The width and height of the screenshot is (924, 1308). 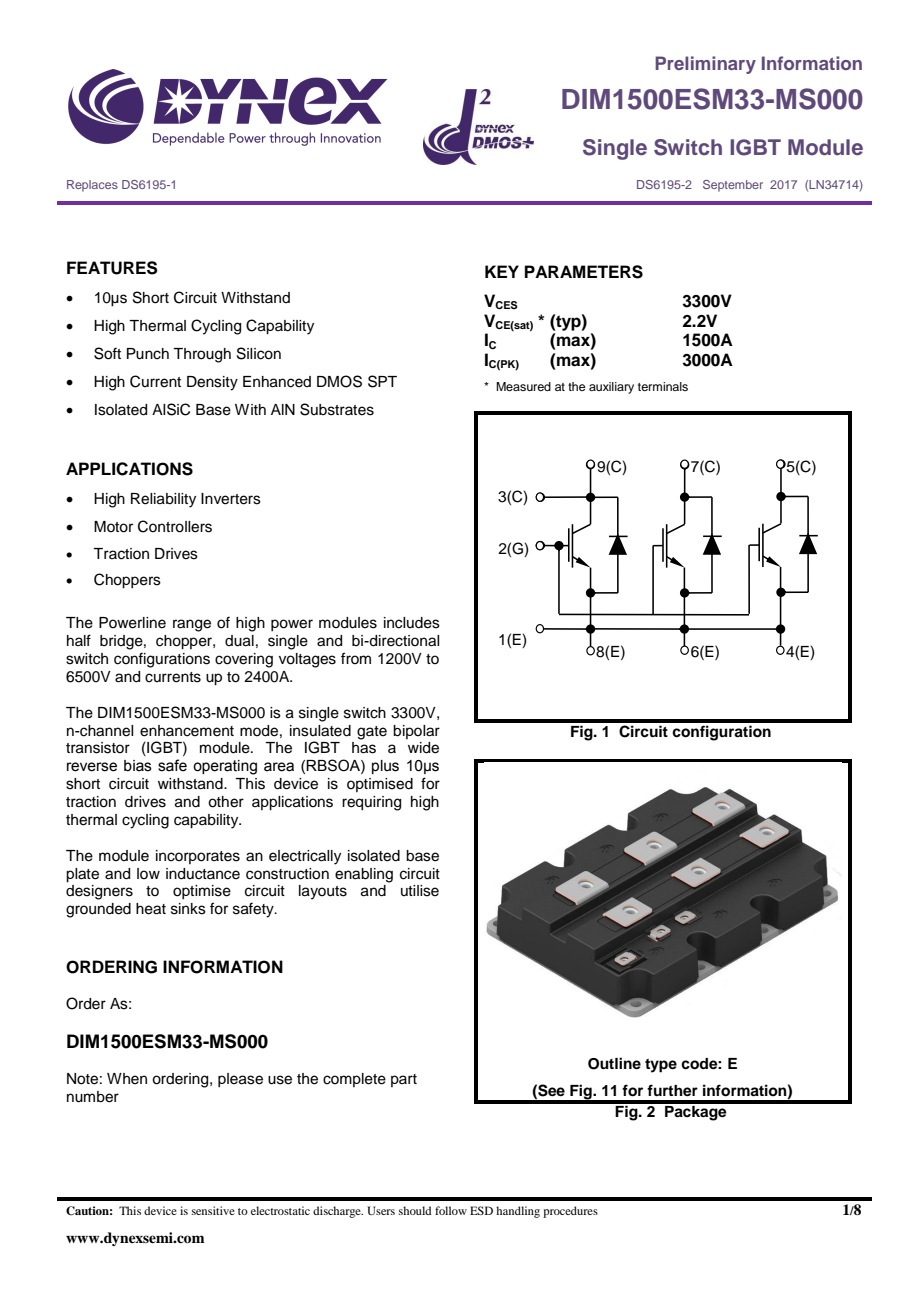 What do you see at coordinates (371, 803) in the screenshot?
I see `requiring` at bounding box center [371, 803].
